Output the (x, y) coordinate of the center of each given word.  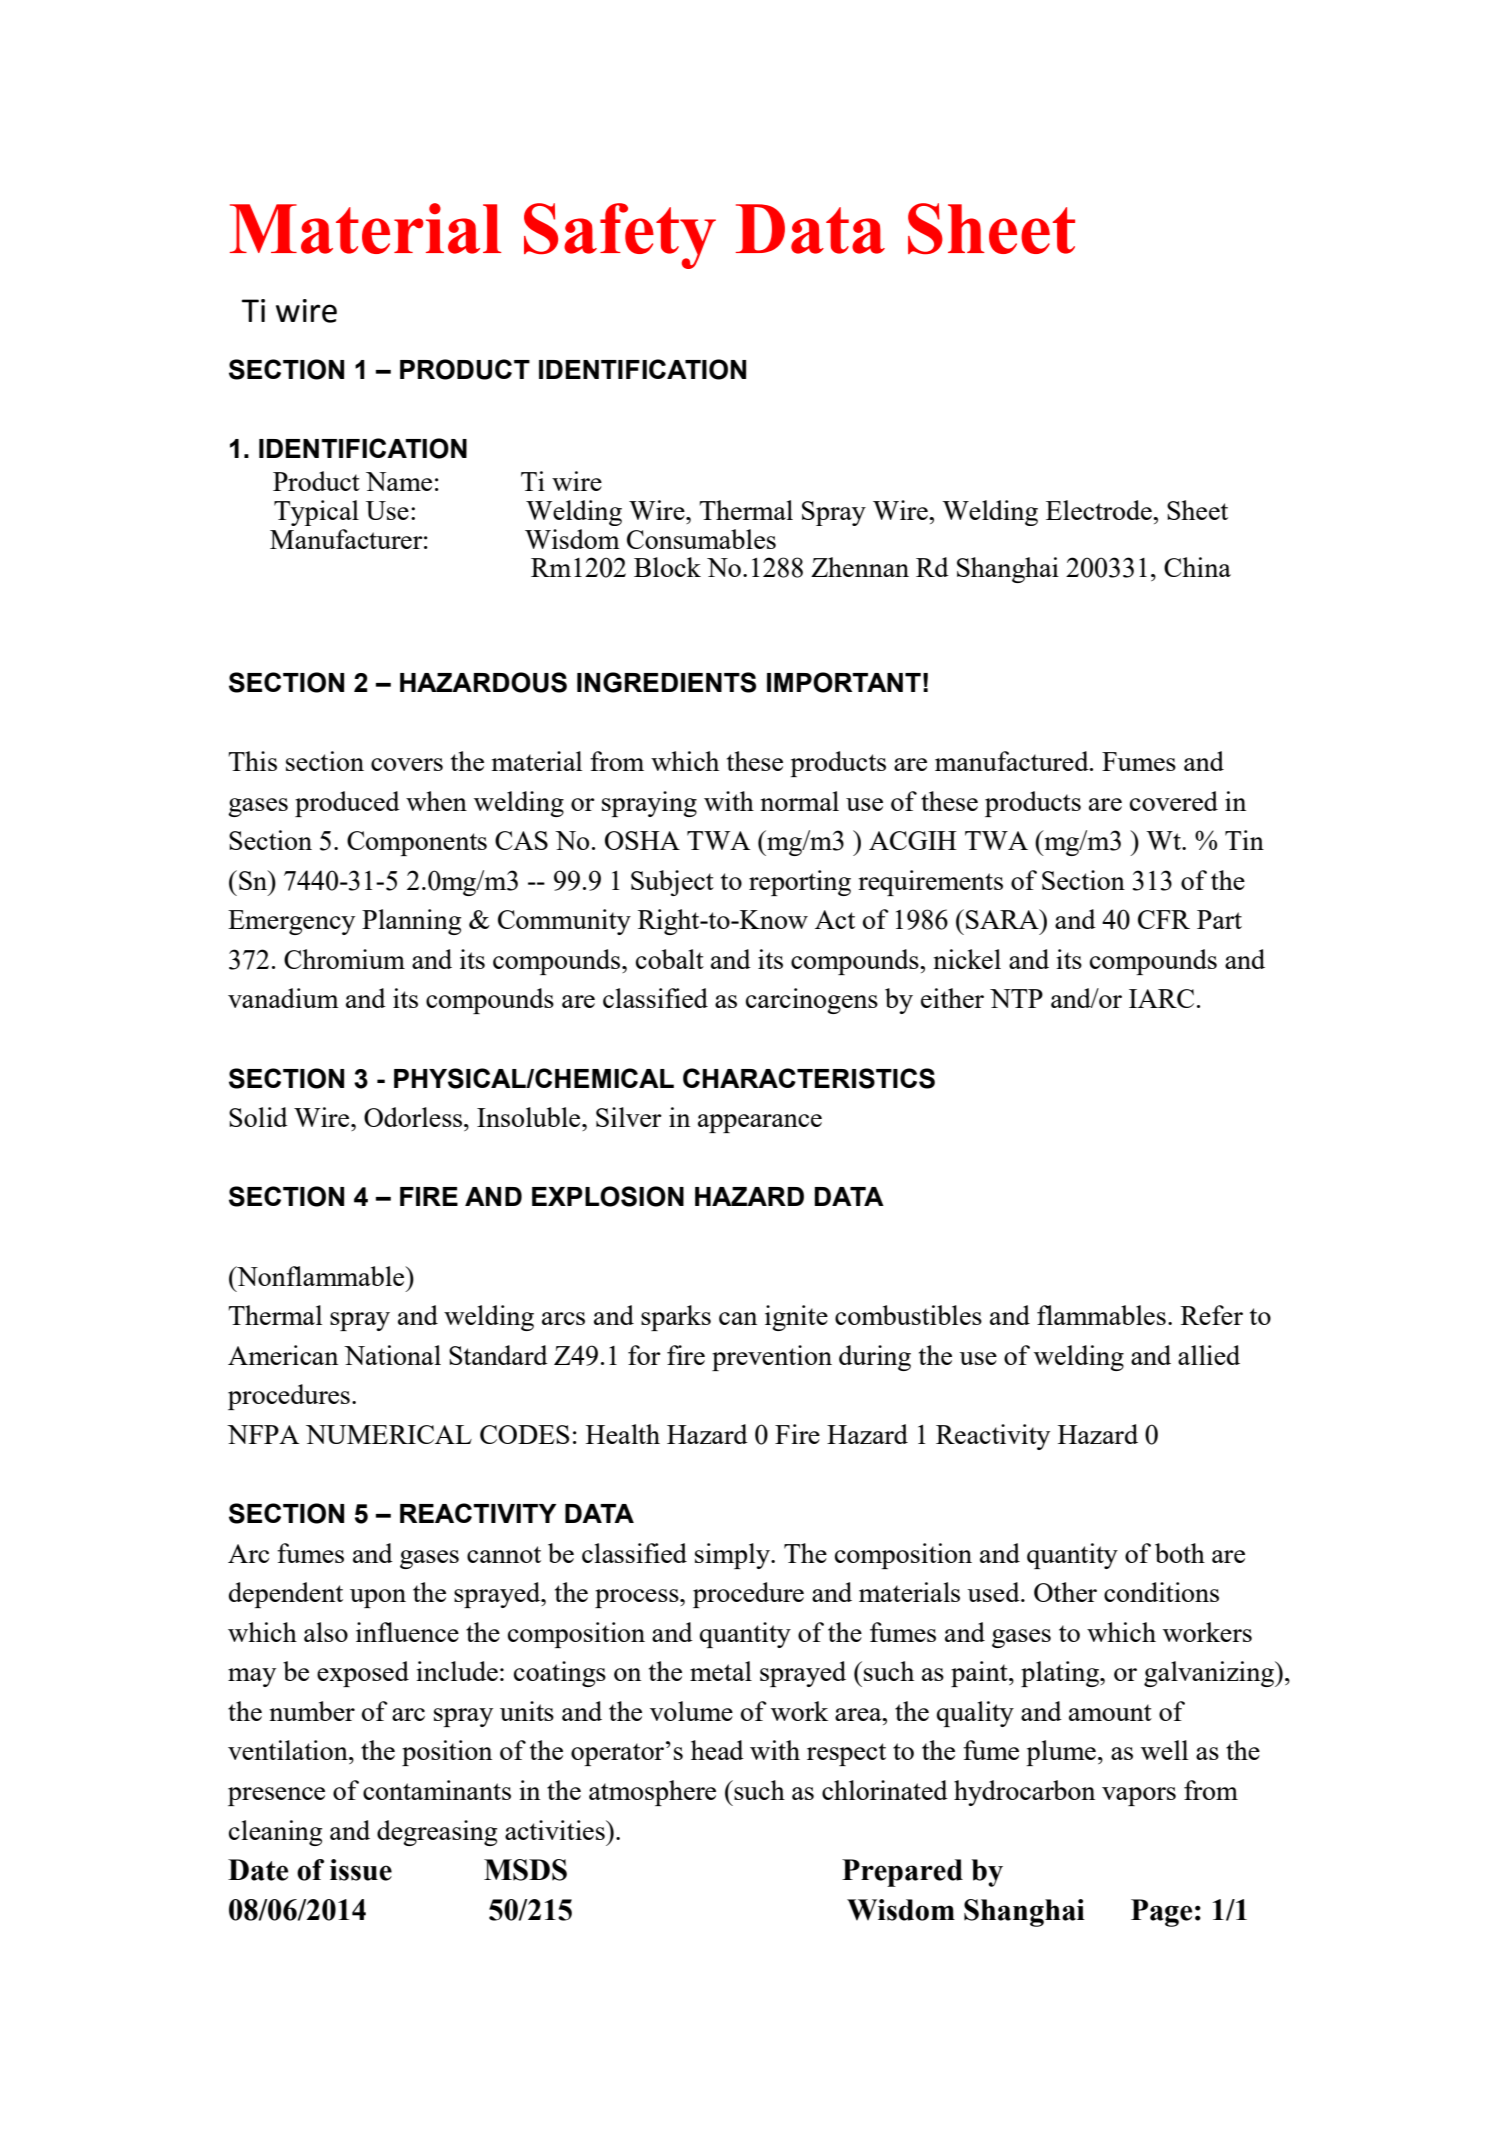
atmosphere (652, 1793)
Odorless (414, 1117)
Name (399, 481)
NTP (1016, 998)
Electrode (1100, 510)
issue (361, 1870)
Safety (620, 236)
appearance (760, 1123)
